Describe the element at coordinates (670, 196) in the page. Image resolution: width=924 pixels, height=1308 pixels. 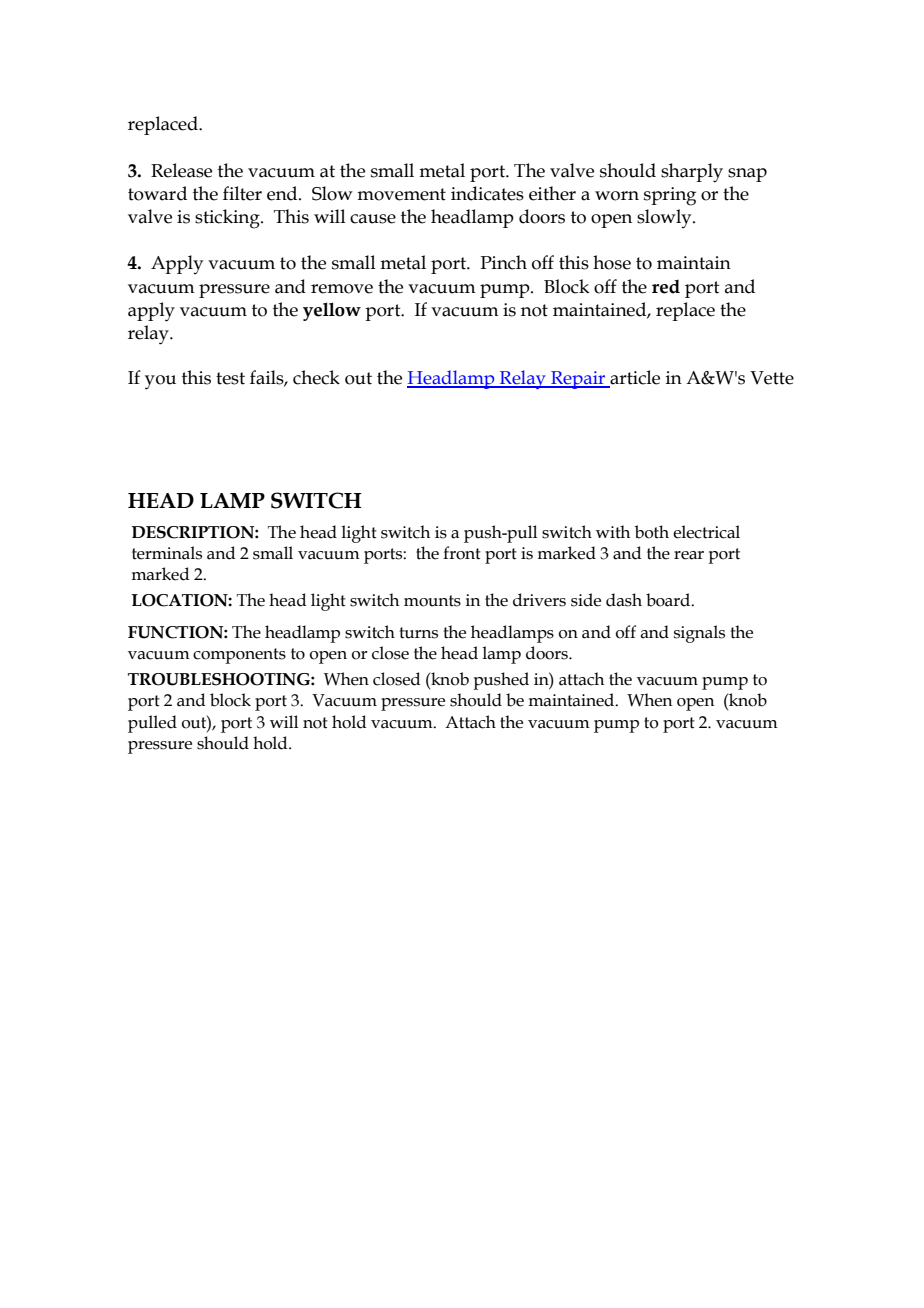
I see `spring` at that location.
